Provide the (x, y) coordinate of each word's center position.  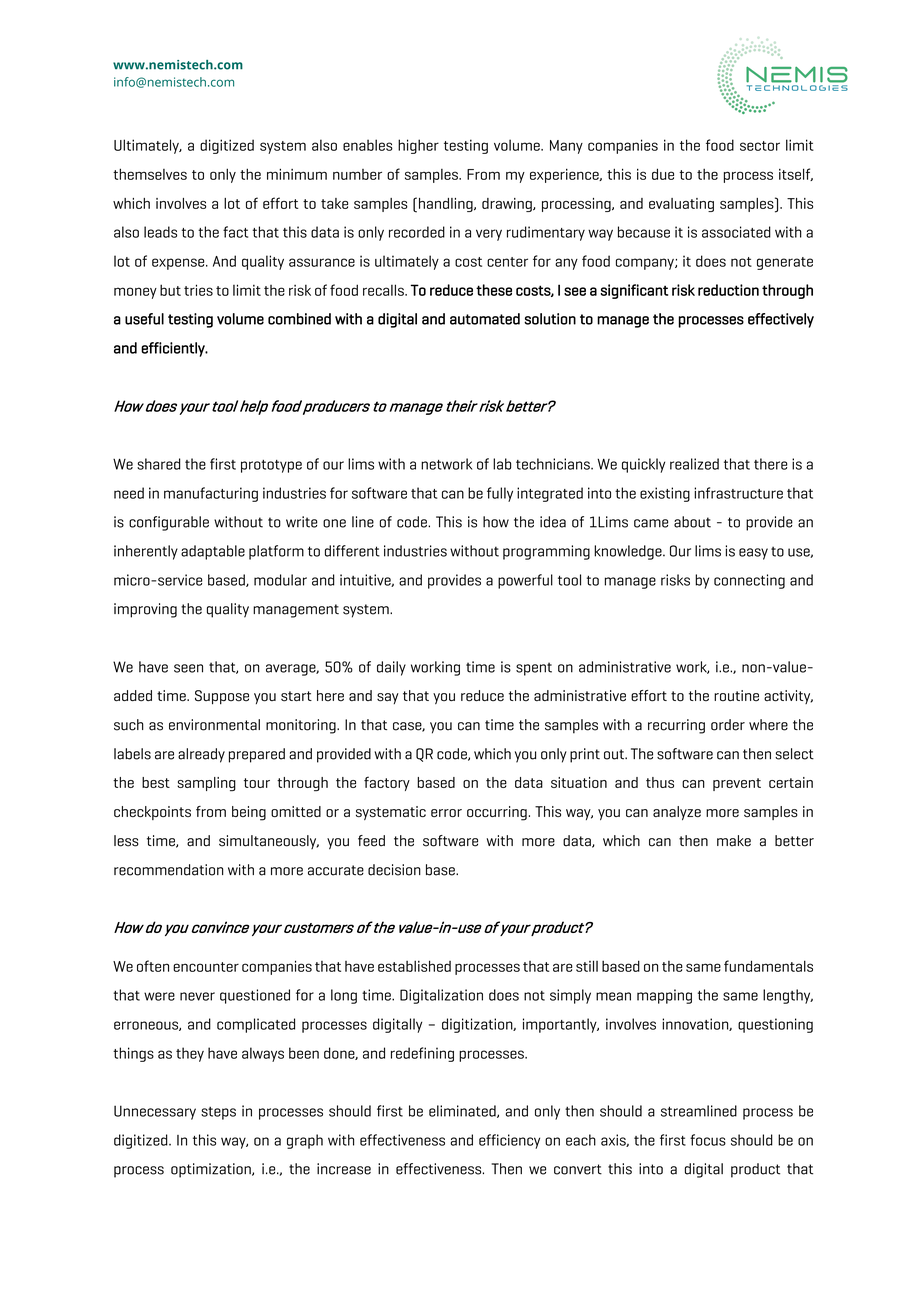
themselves (150, 174)
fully (500, 494)
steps (218, 1113)
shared (159, 464)
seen (188, 668)
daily (391, 668)
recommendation (168, 870)
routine (736, 696)
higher (418, 146)
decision (394, 870)
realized (694, 464)
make (734, 841)
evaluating (681, 205)
